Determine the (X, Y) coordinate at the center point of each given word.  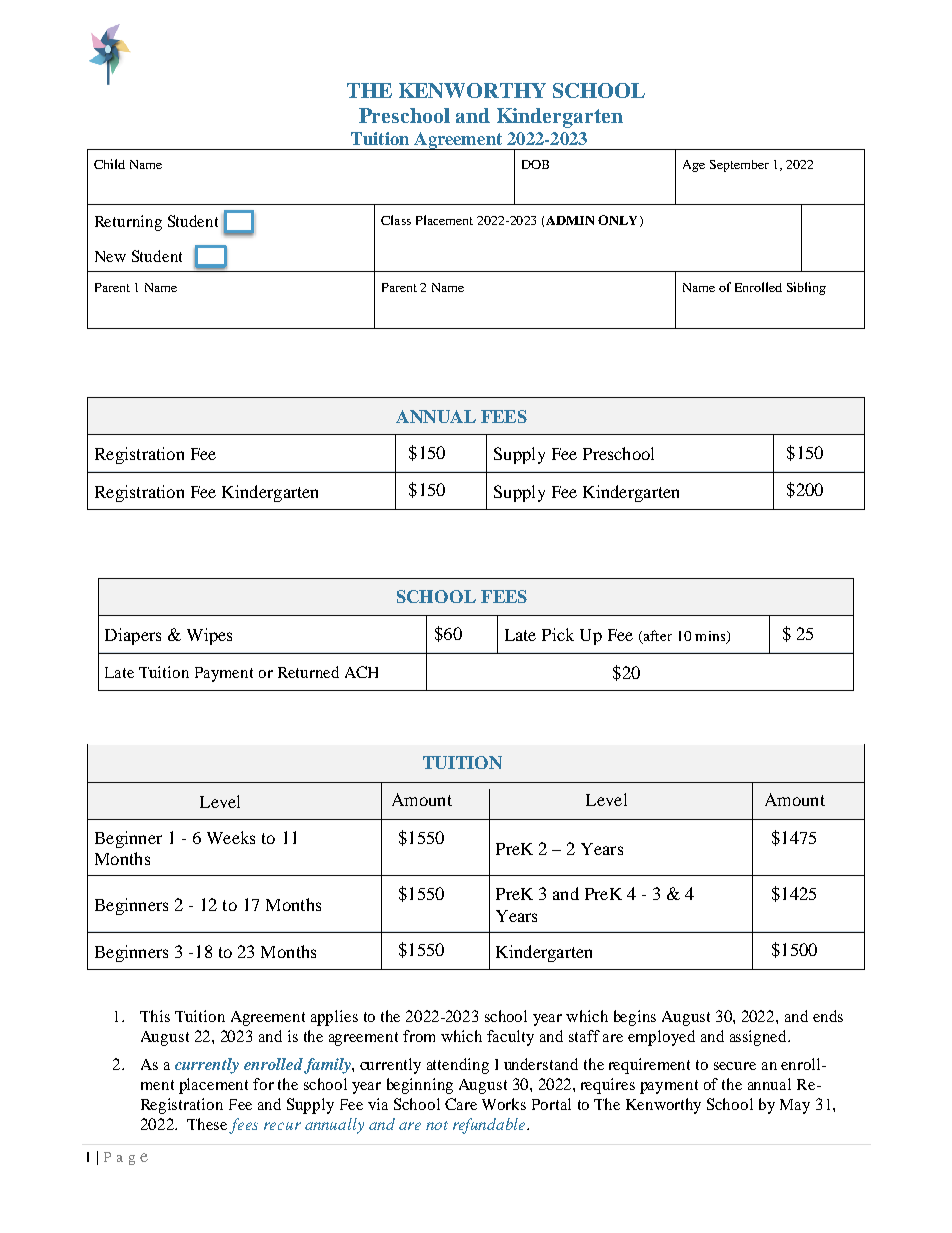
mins (711, 637)
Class (396, 220)
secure (735, 1066)
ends (828, 1016)
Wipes (209, 636)
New (110, 256)
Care (461, 1104)
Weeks (231, 837)
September (739, 166)
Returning (128, 223)
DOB (535, 164)
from (419, 1036)
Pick (558, 634)
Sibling (806, 288)
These (207, 1124)
